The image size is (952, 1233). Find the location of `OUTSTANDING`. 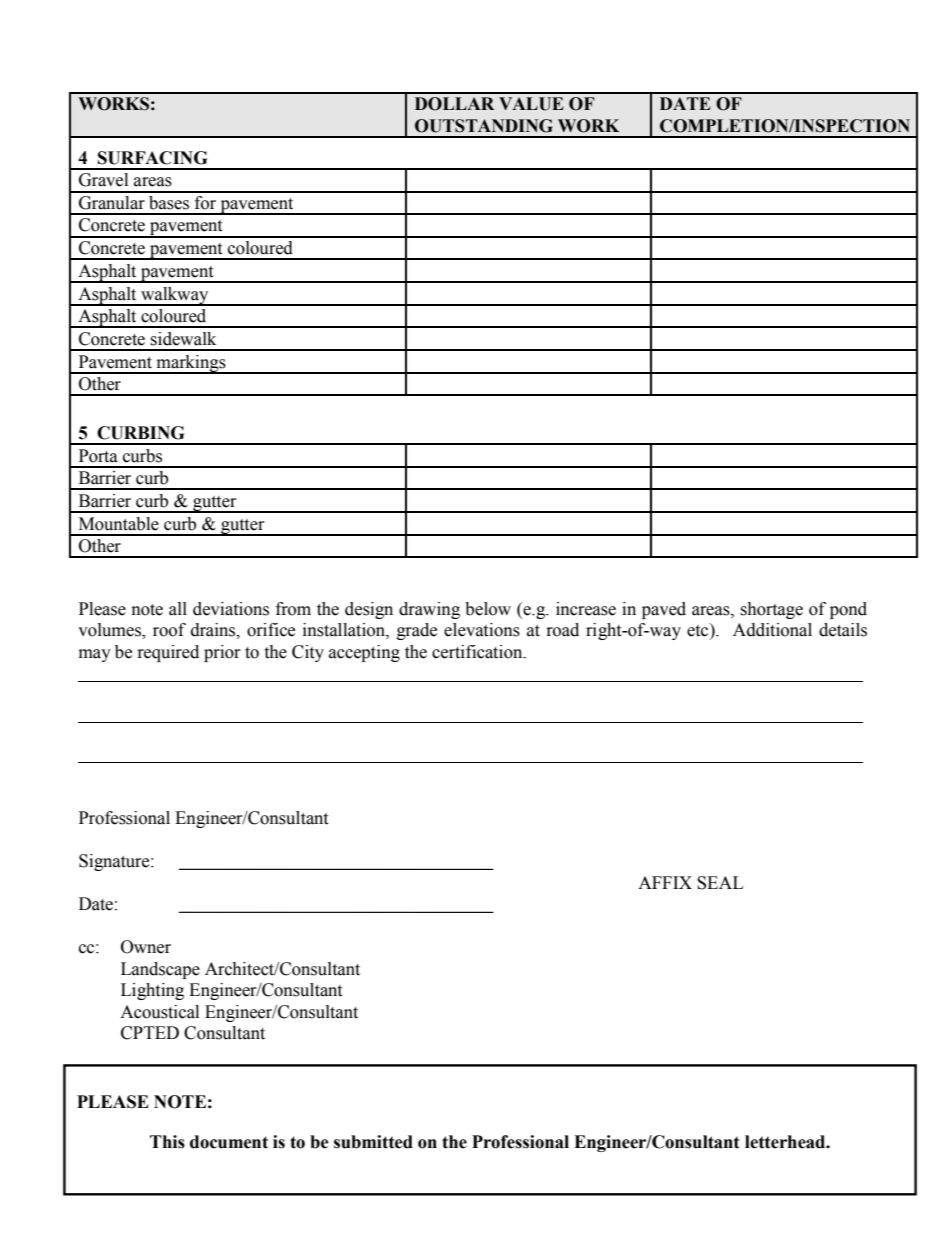

OUTSTANDING is located at coordinates (484, 126).
